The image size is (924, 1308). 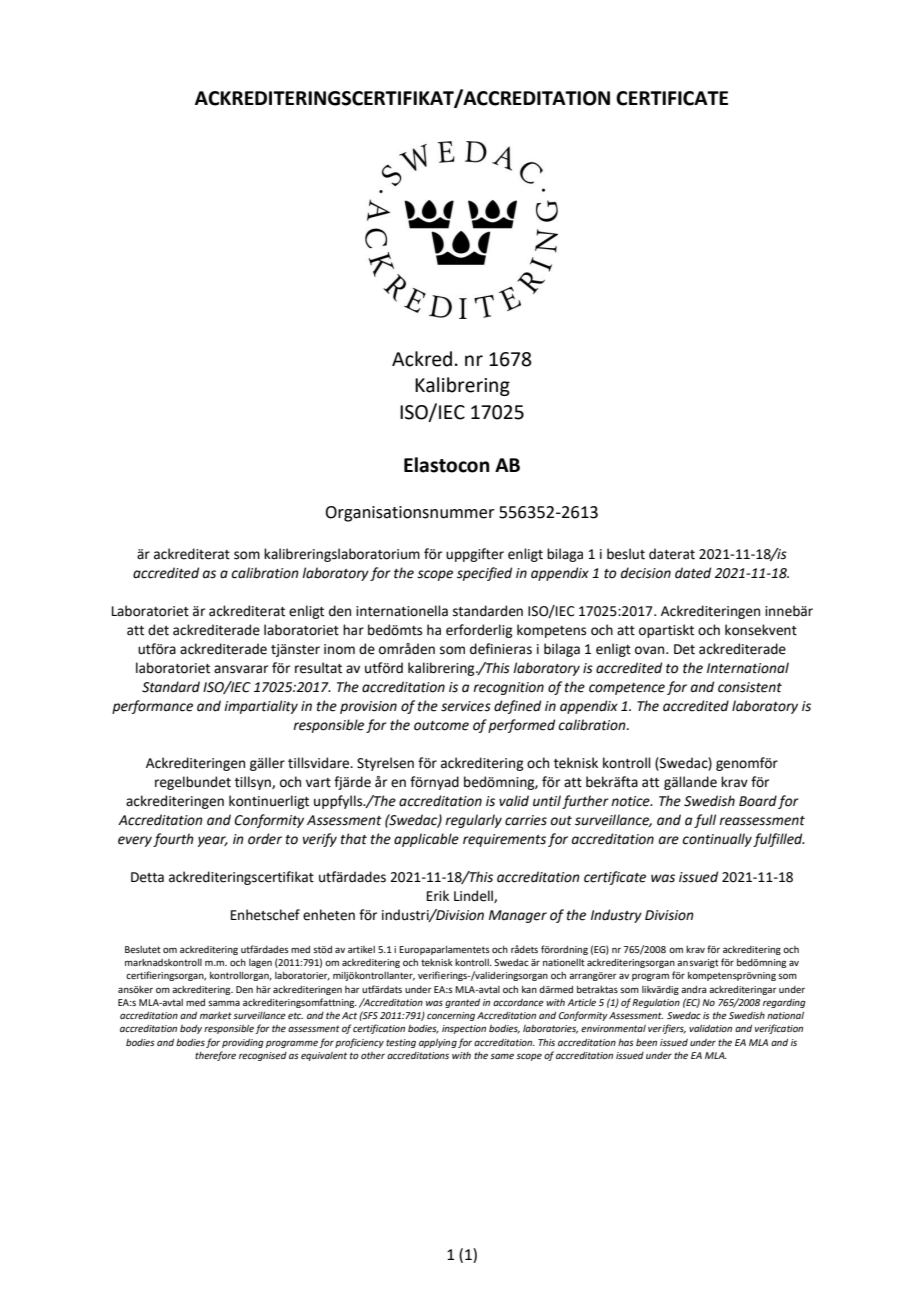 What do you see at coordinates (705, 821) in the screenshot?
I see `full` at bounding box center [705, 821].
